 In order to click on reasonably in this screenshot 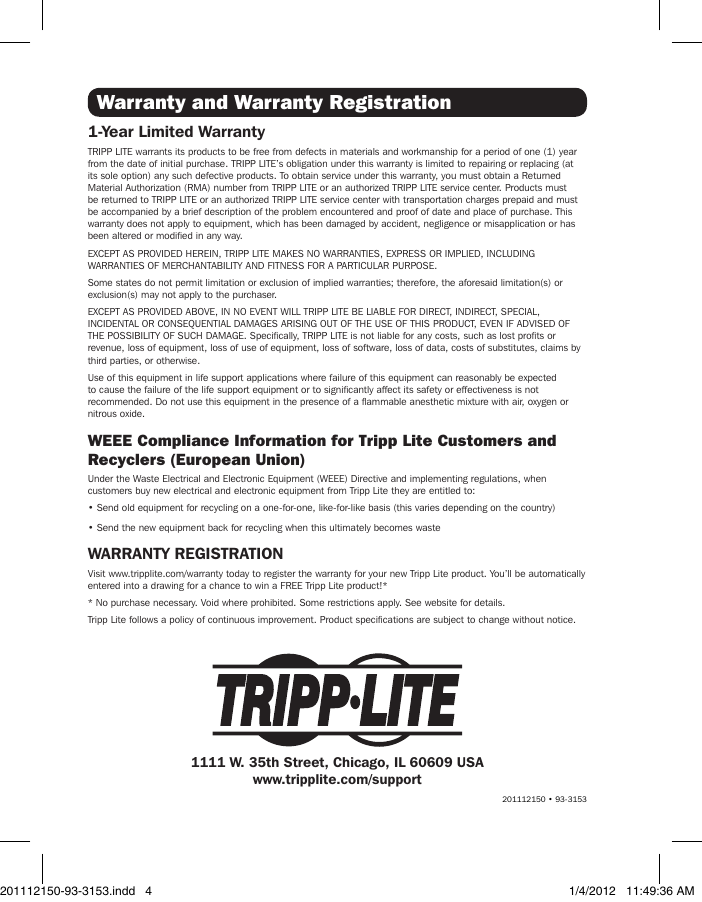, I will do `click(479, 378)`.
